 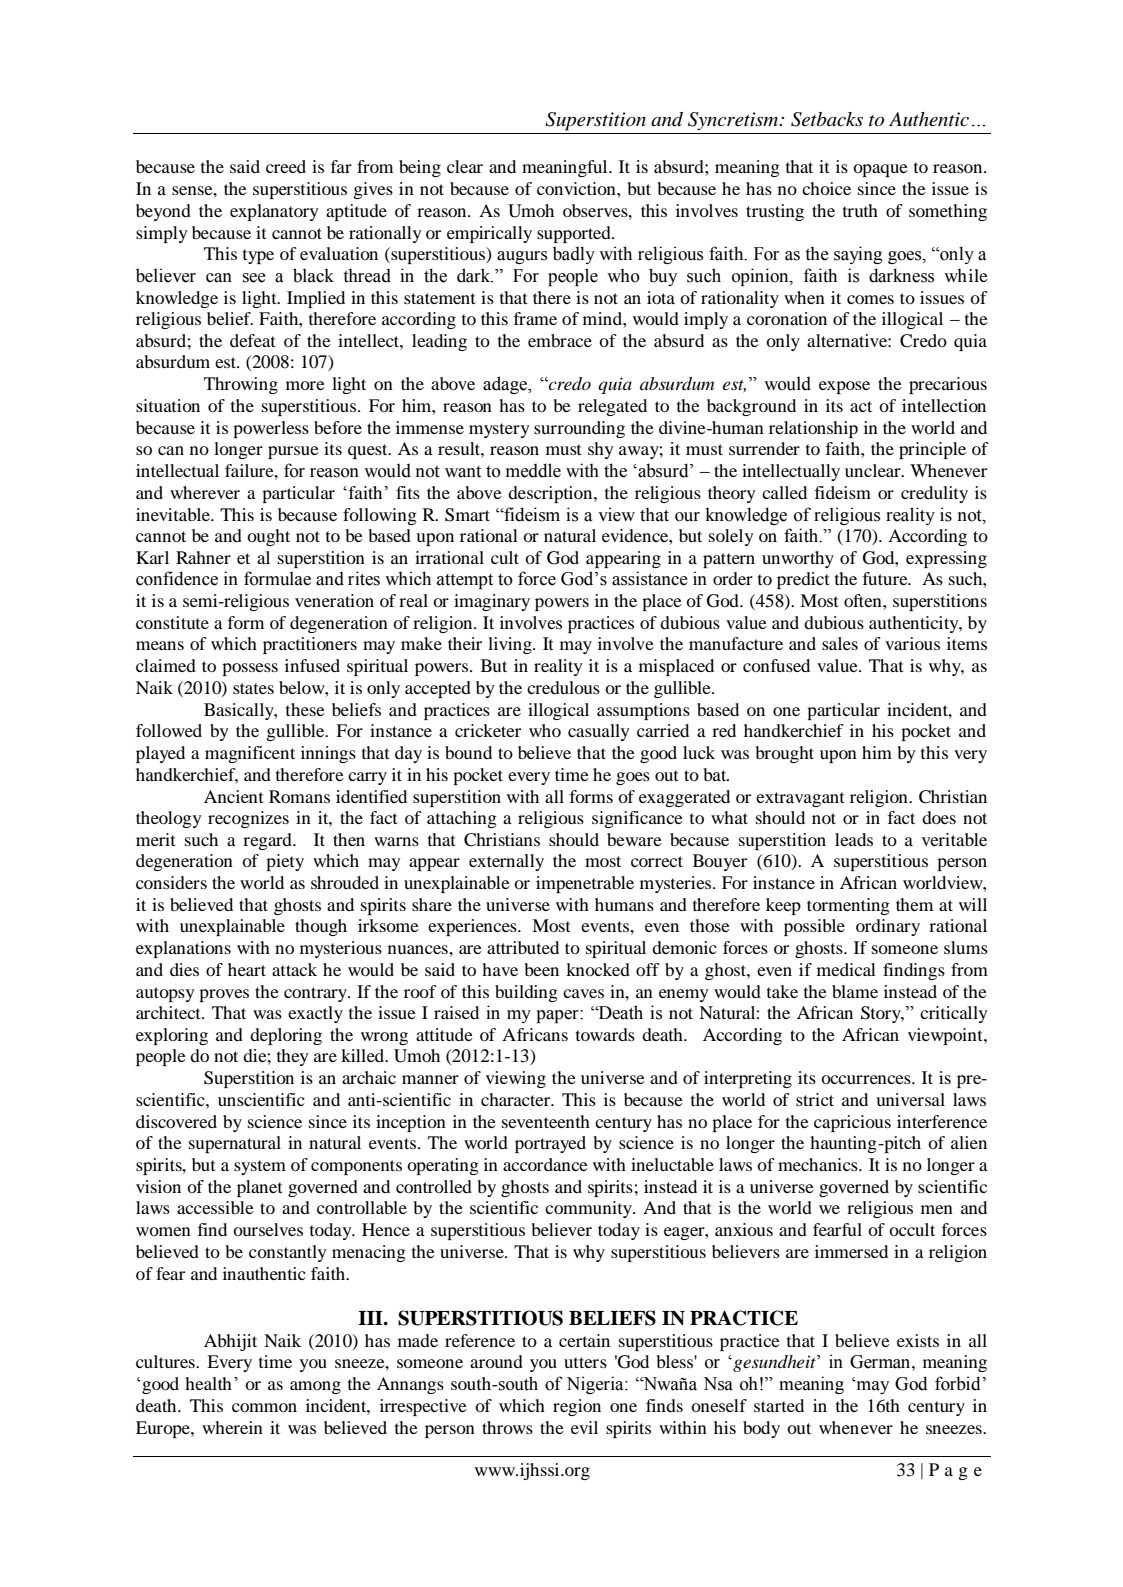 What do you see at coordinates (286, 166) in the document?
I see `creed` at bounding box center [286, 166].
